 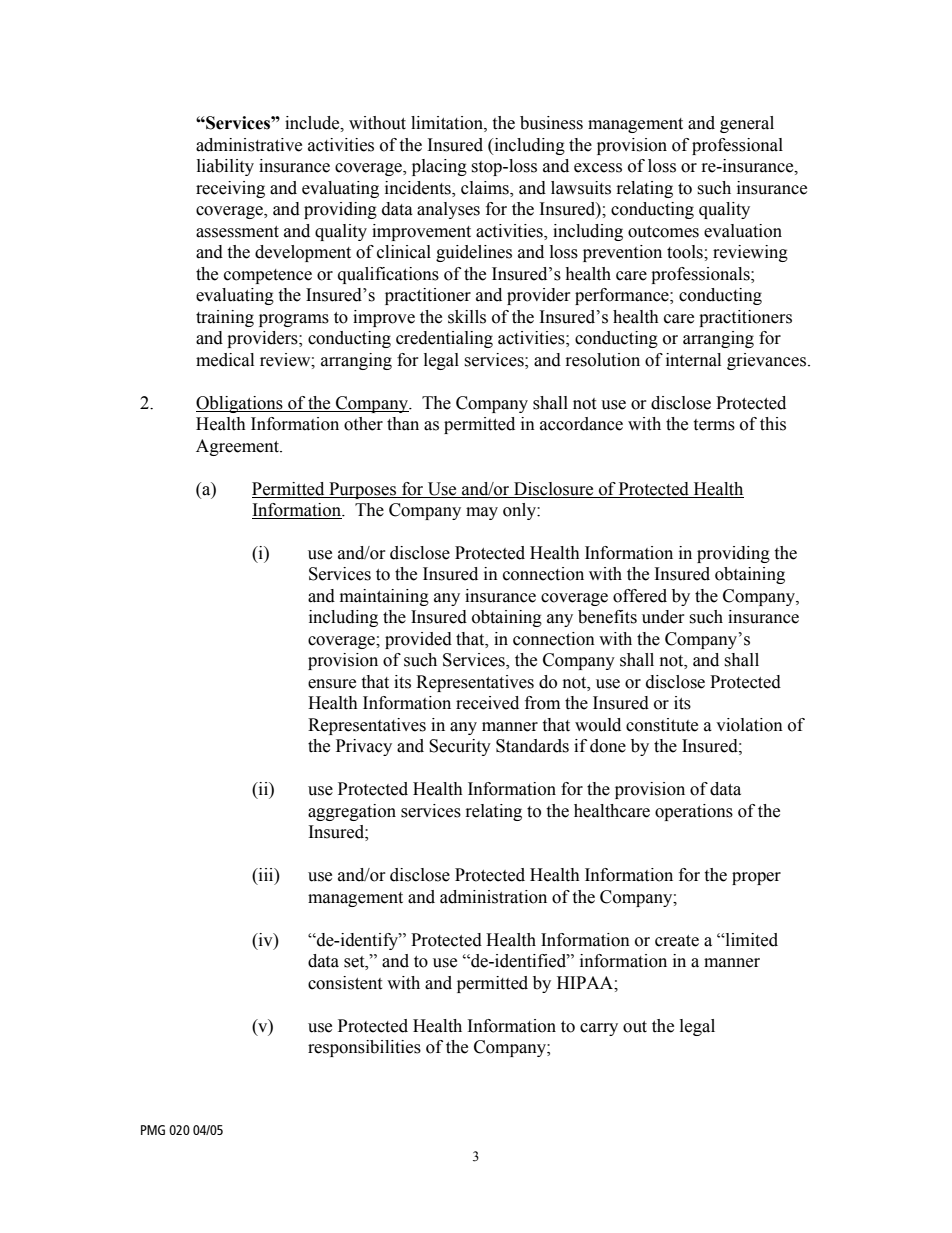 What do you see at coordinates (493, 897) in the document?
I see `administration` at bounding box center [493, 897].
